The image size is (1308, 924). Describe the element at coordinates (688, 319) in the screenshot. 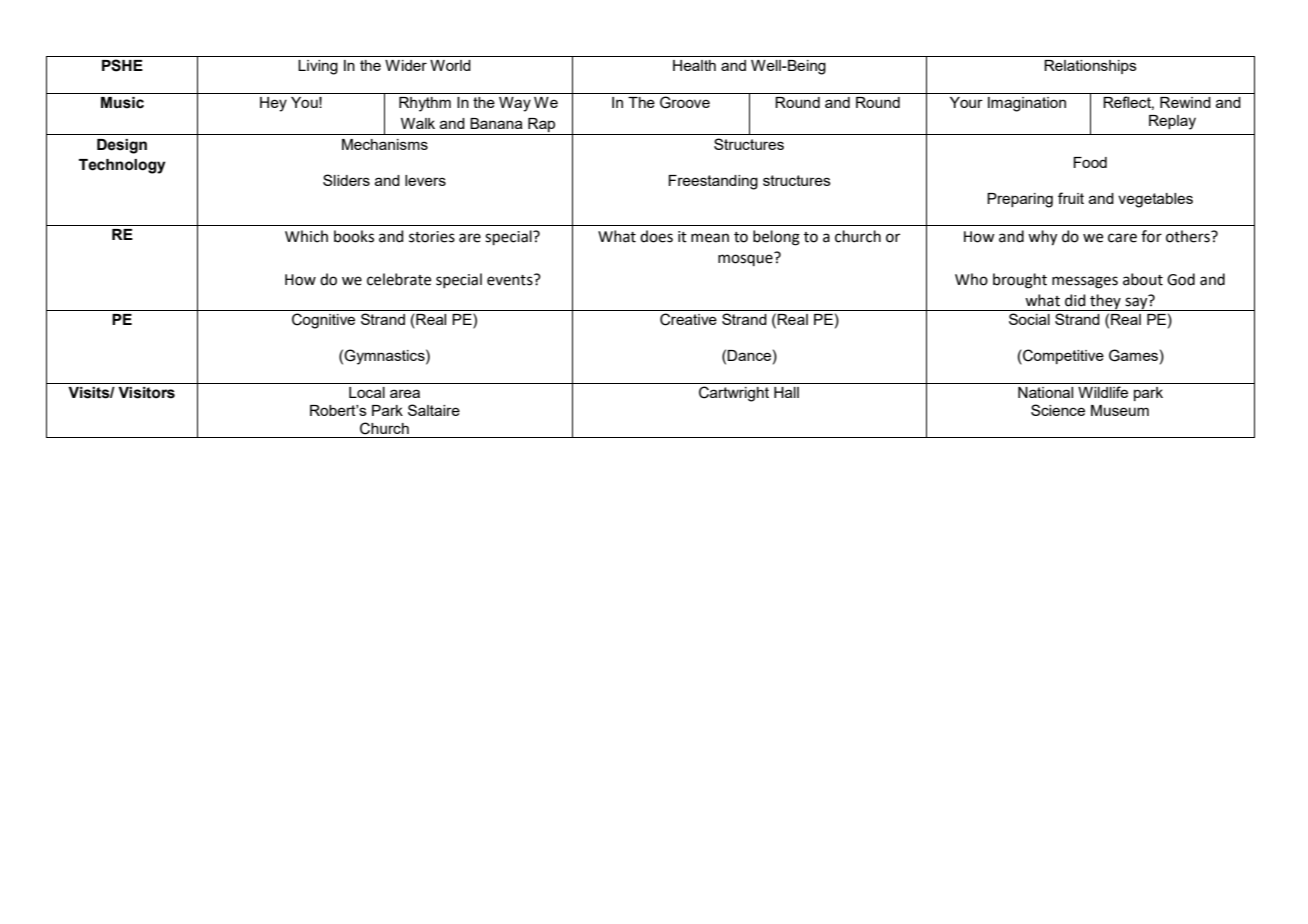

I see `Creative` at that location.
